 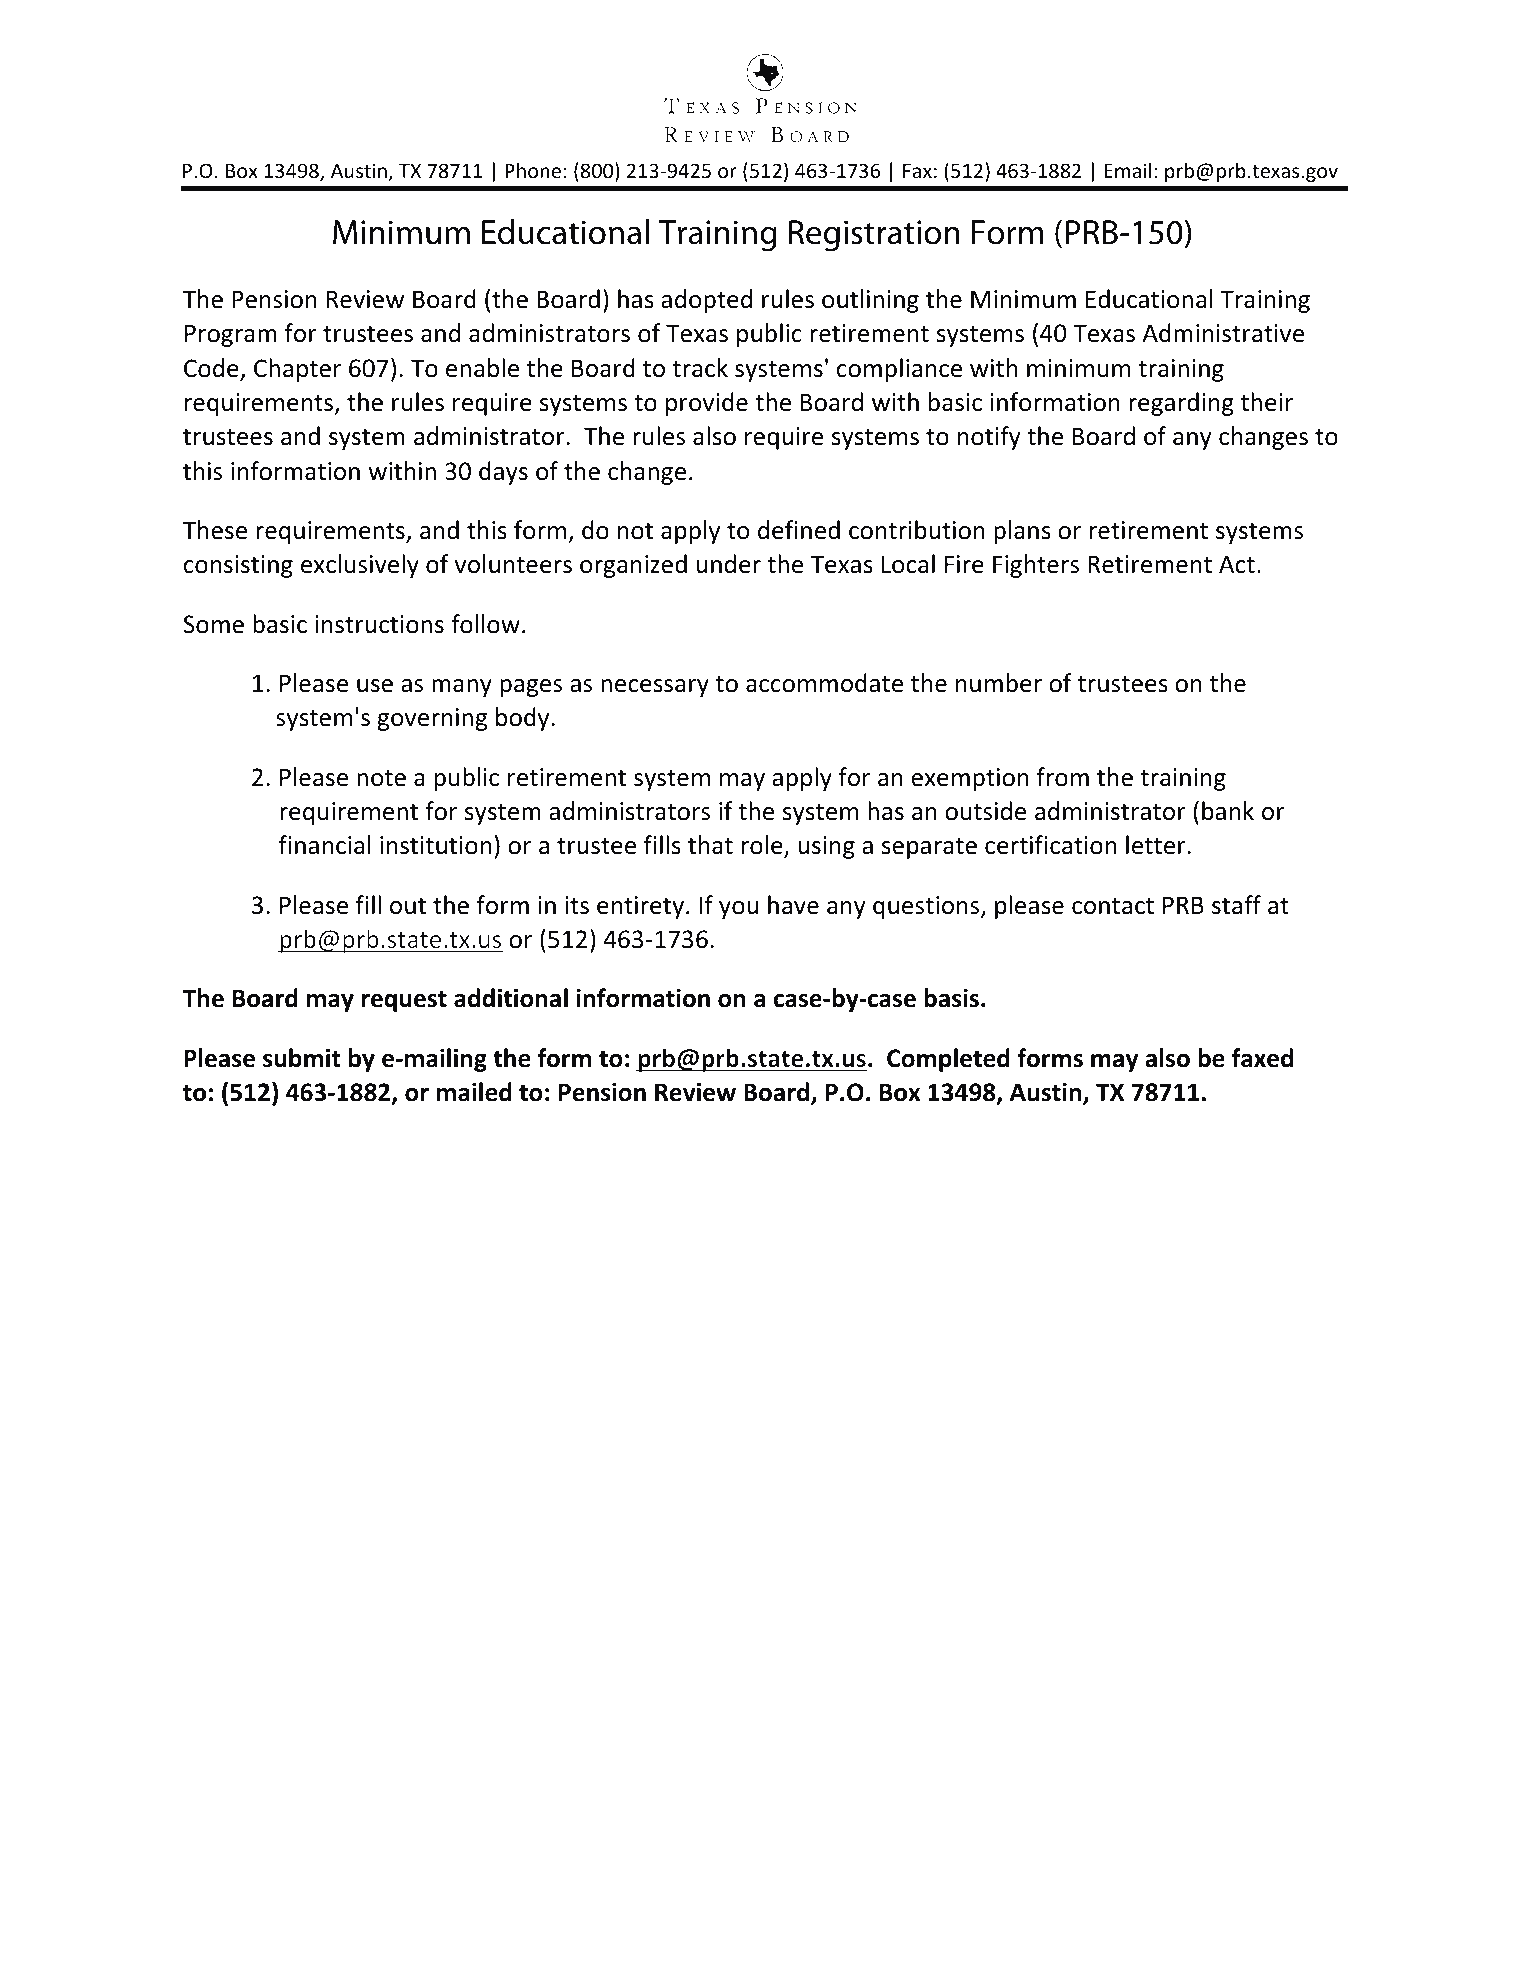 I want to click on from, so click(x=1063, y=777).
